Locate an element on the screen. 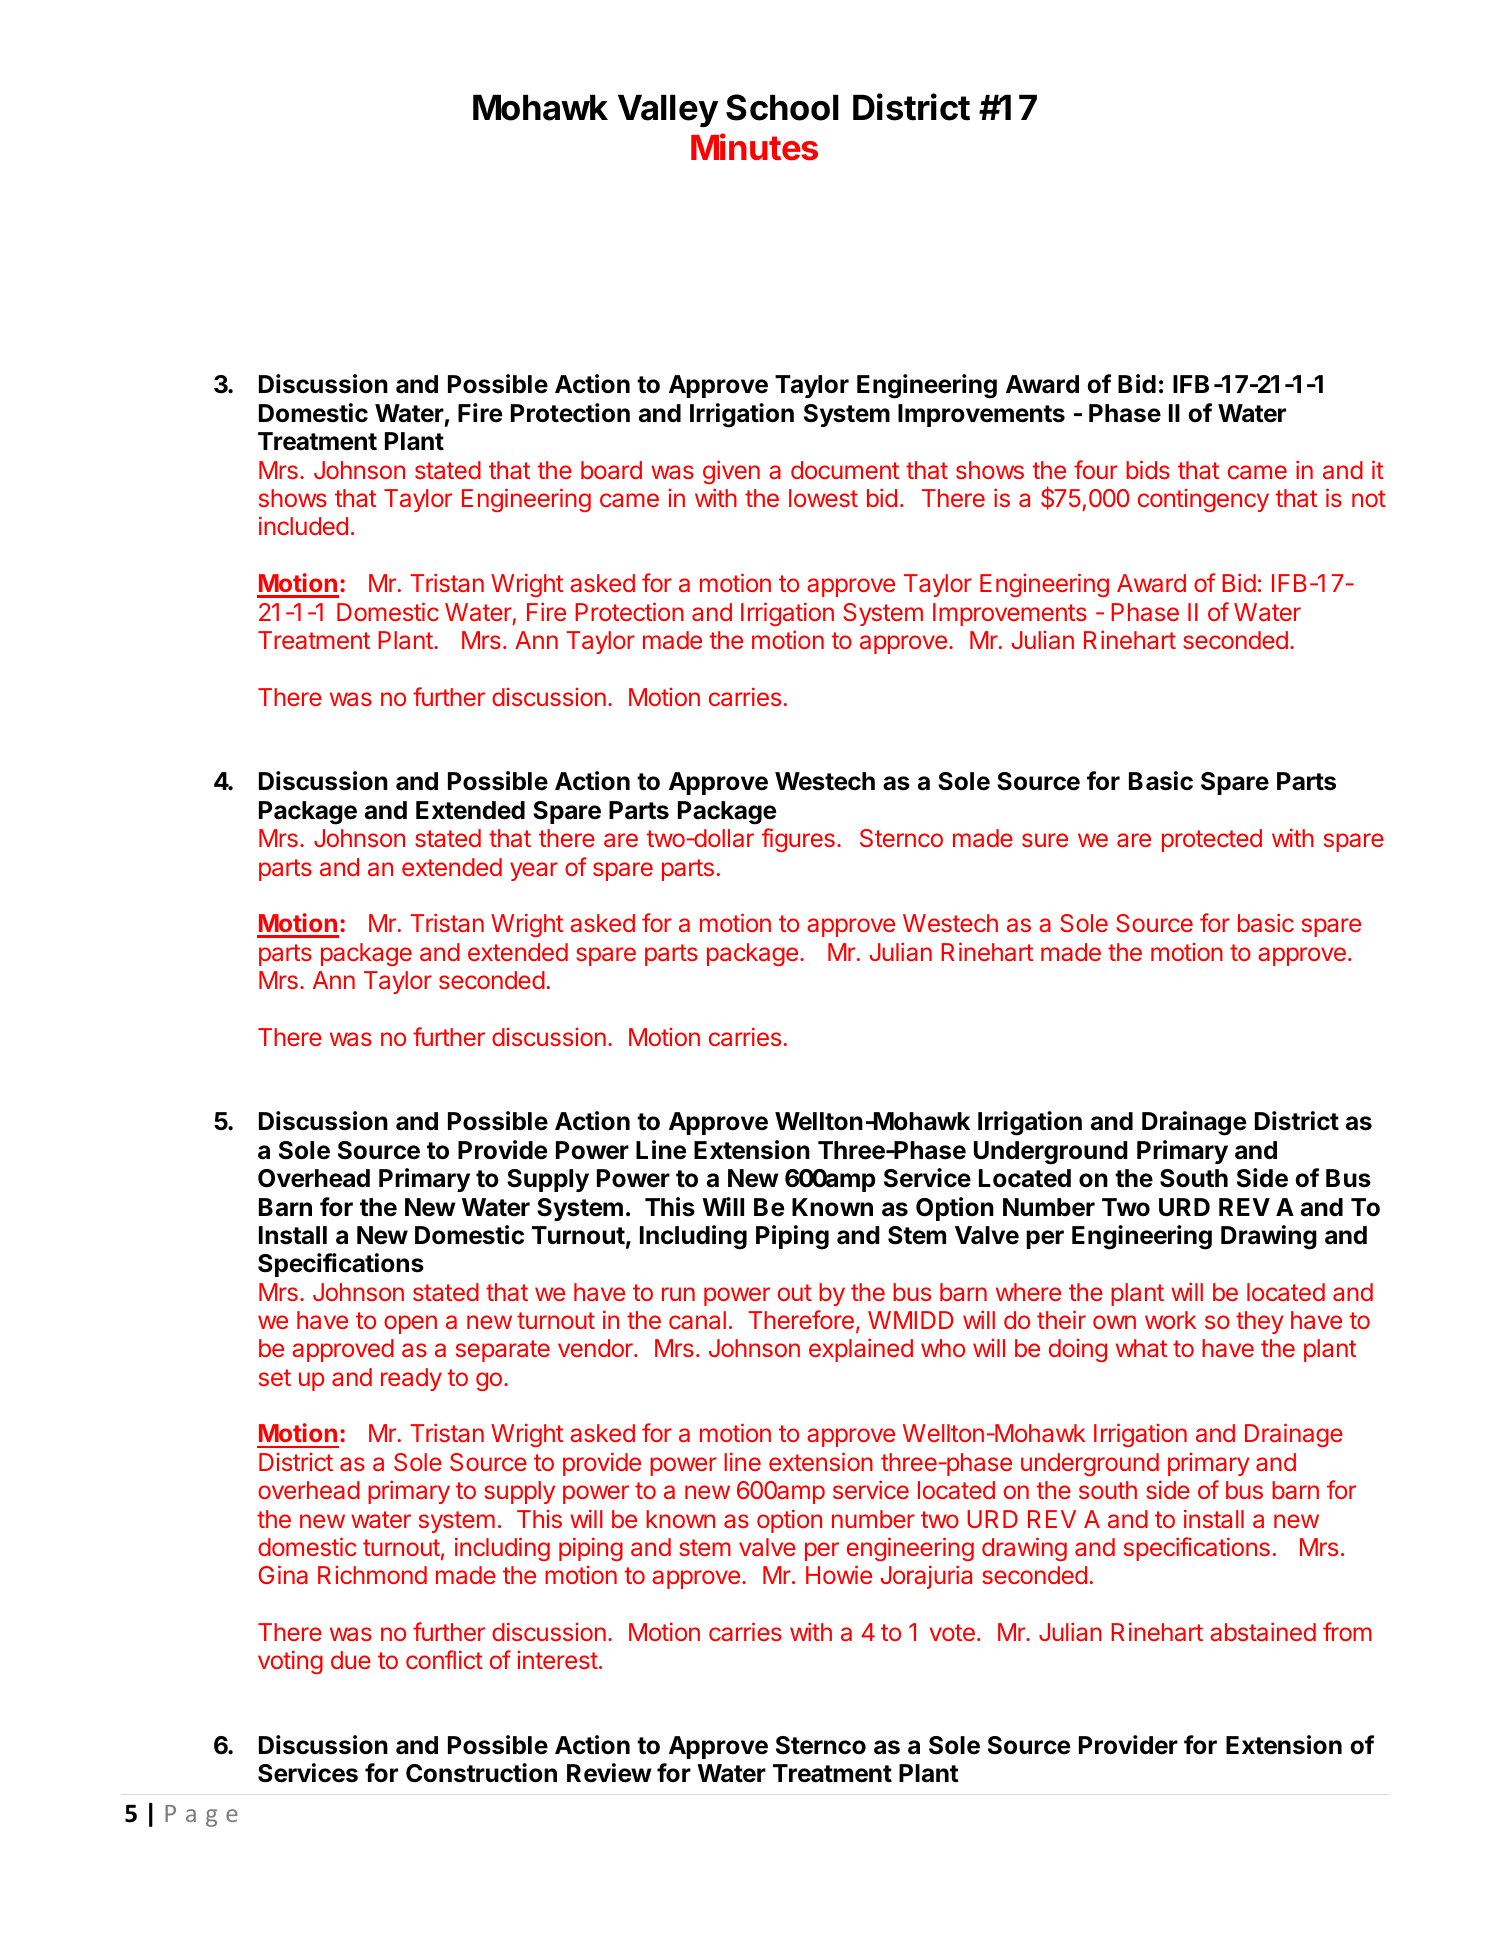 The image size is (1509, 1952). year is located at coordinates (534, 871).
